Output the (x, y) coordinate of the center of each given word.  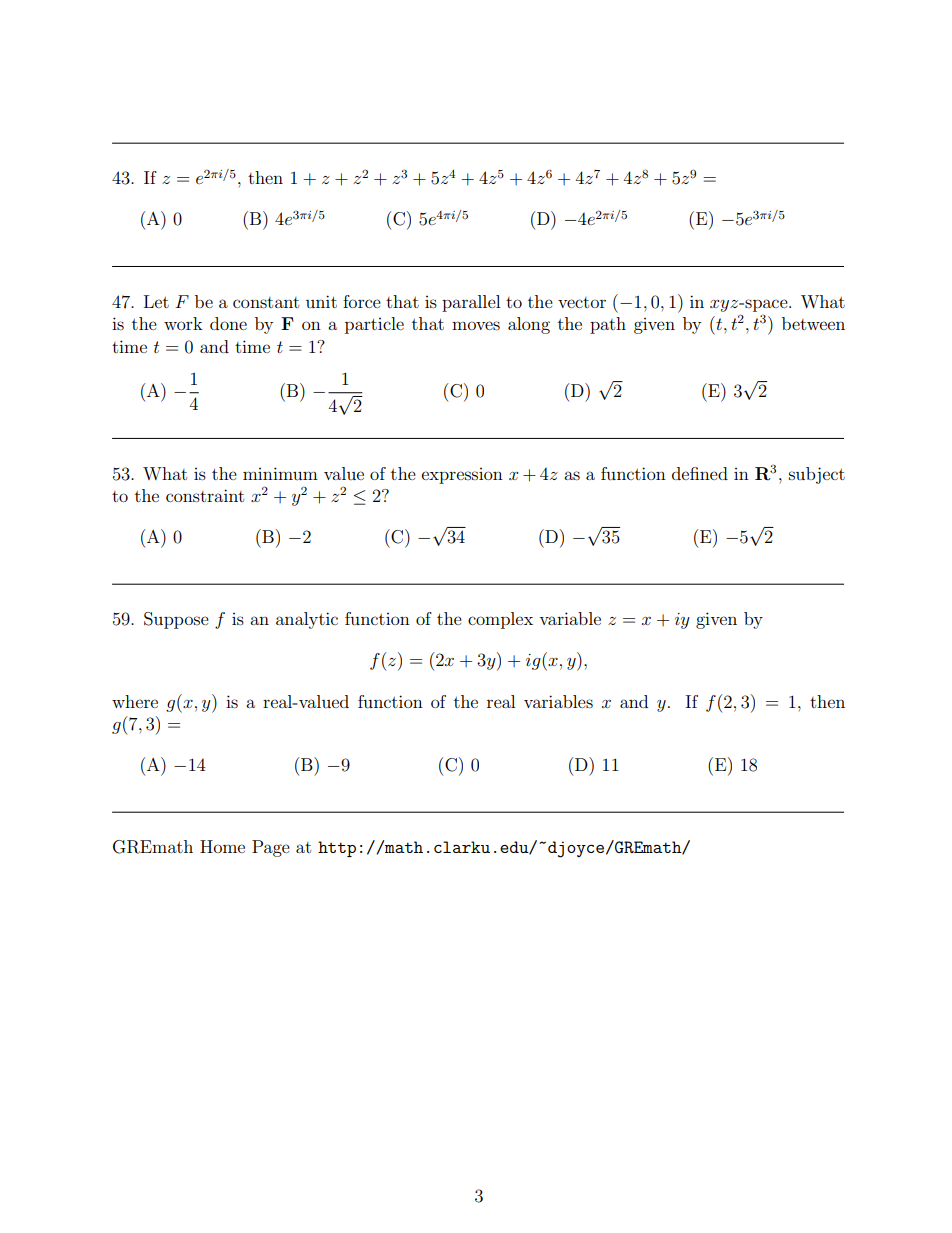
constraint (205, 495)
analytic (307, 620)
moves (476, 325)
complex (500, 620)
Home (222, 846)
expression (462, 476)
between (813, 323)
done (228, 323)
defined (700, 473)
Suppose (176, 620)
